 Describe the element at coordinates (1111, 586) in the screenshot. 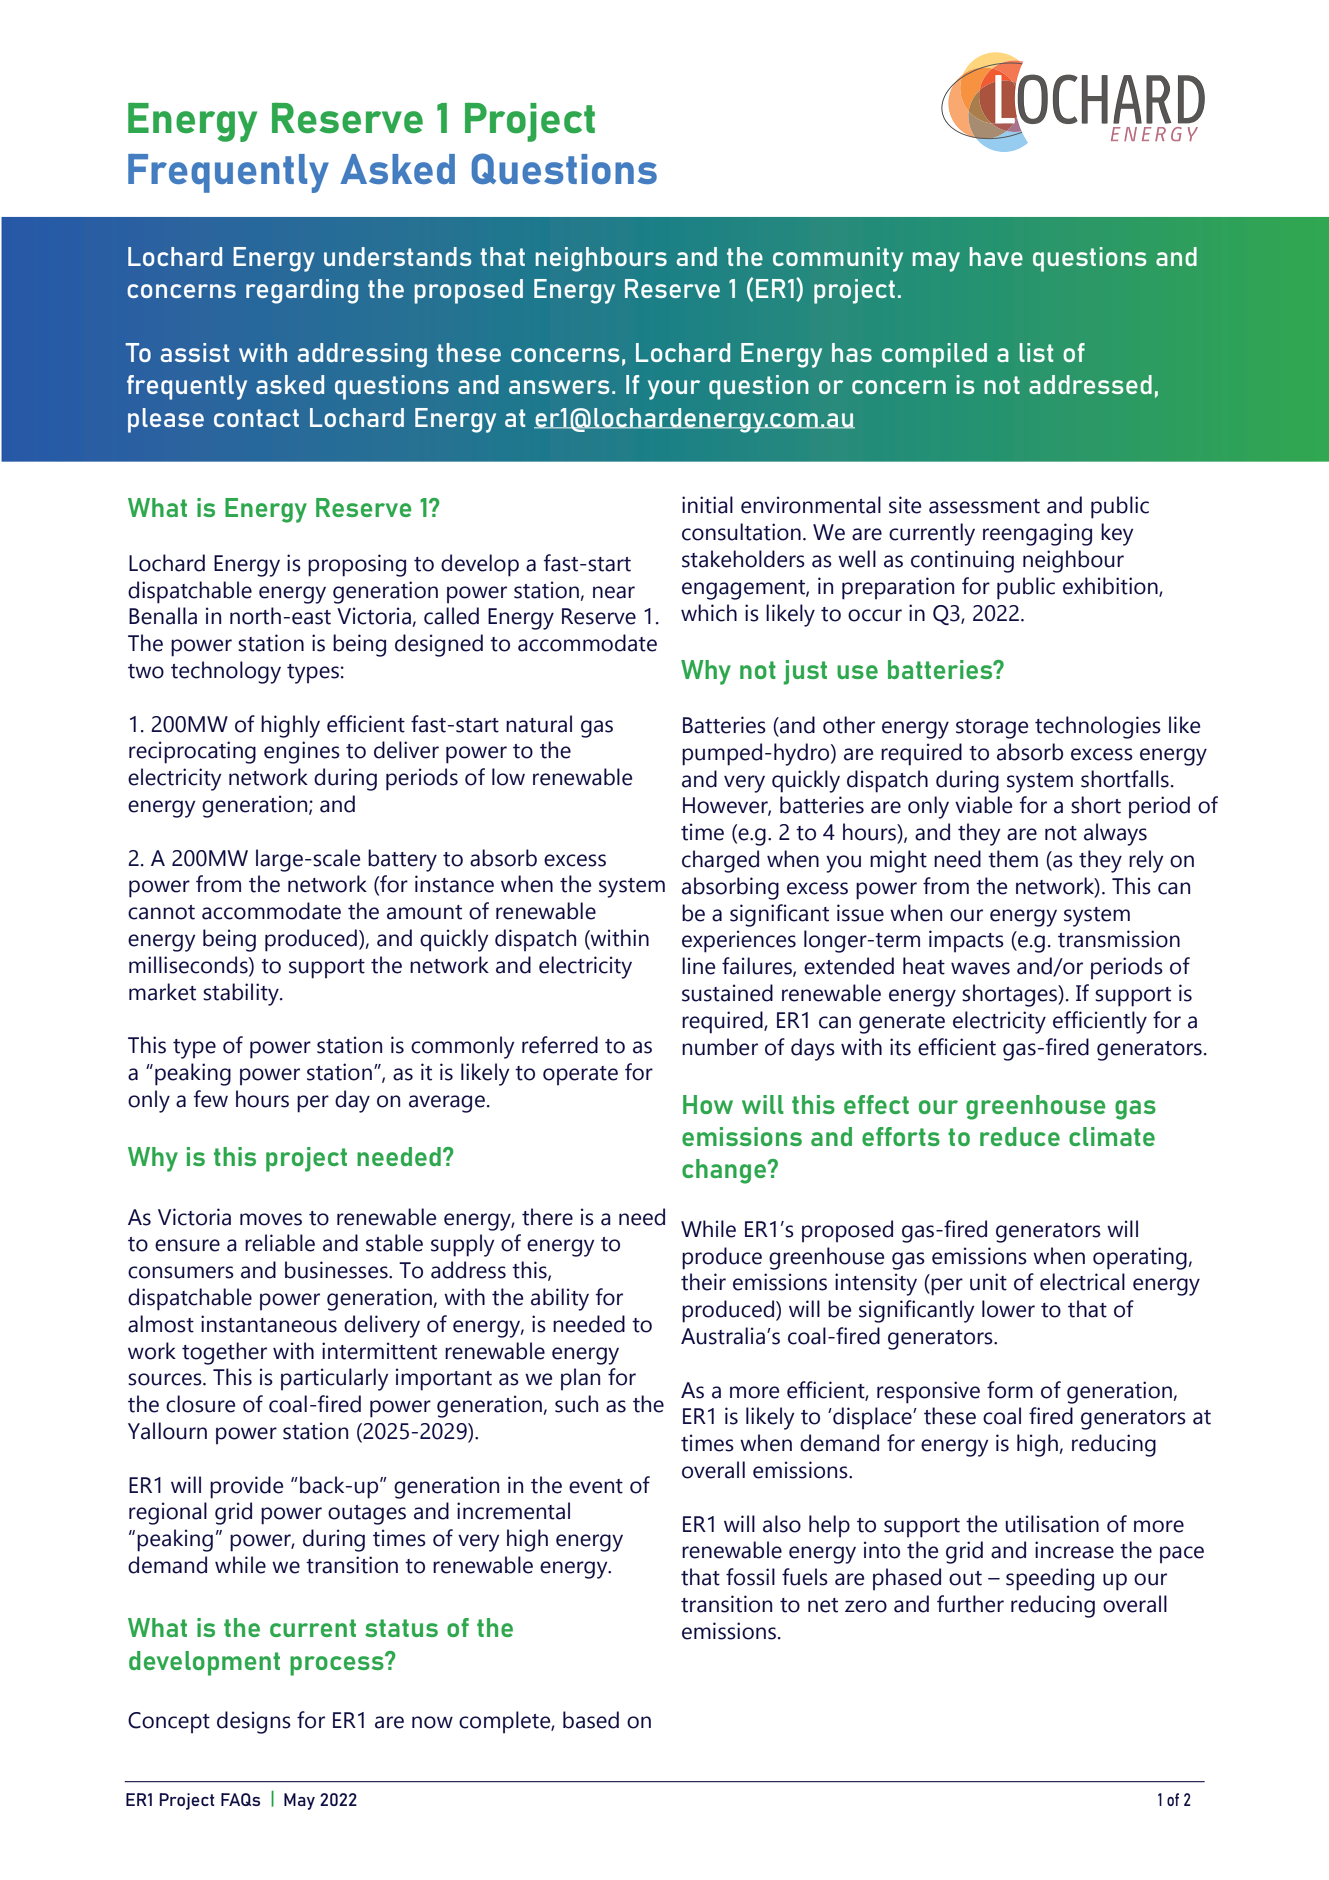

I see `exhibition` at that location.
